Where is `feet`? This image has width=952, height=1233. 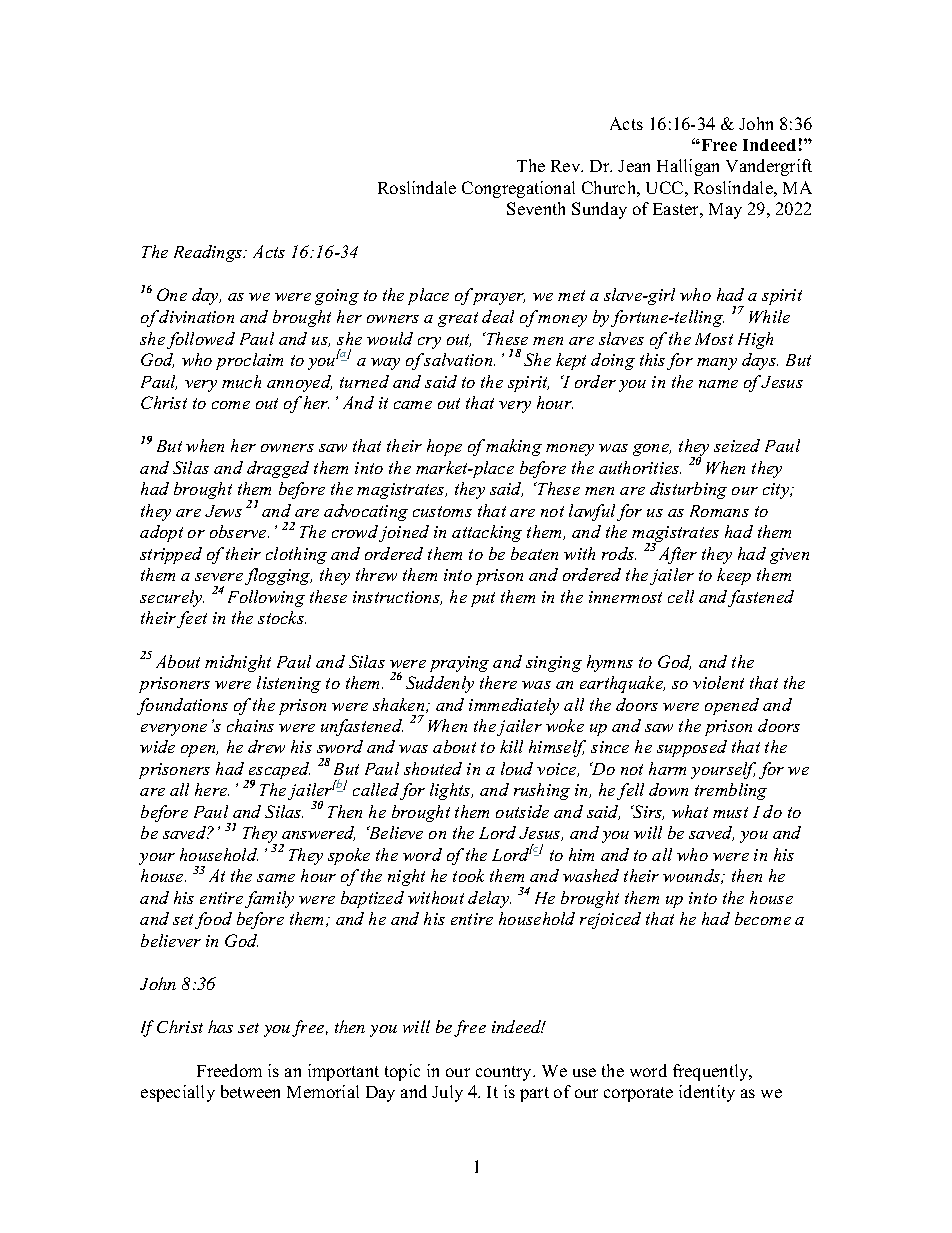
feet is located at coordinates (192, 619).
